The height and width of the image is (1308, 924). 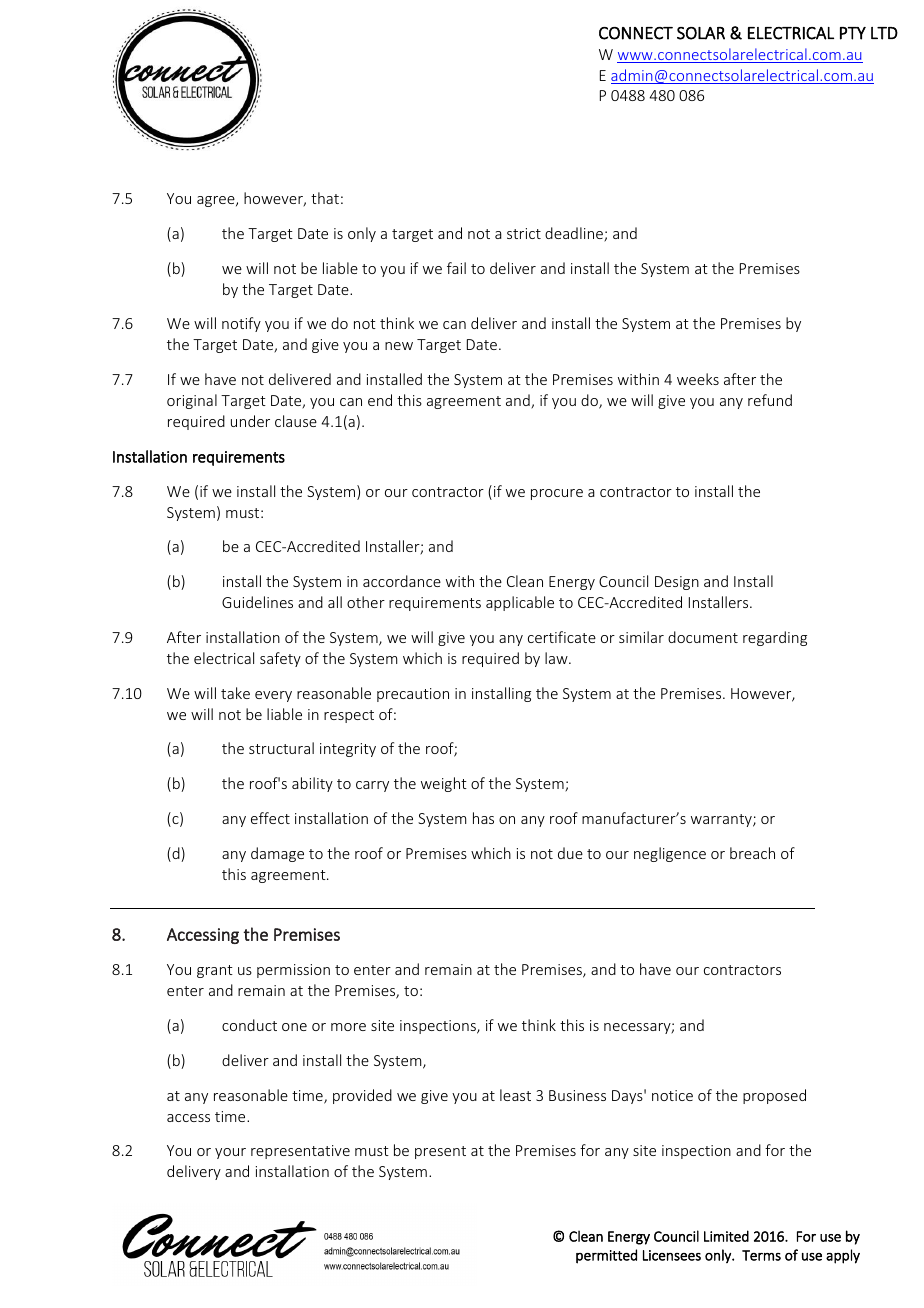 I want to click on your, so click(x=230, y=1153).
